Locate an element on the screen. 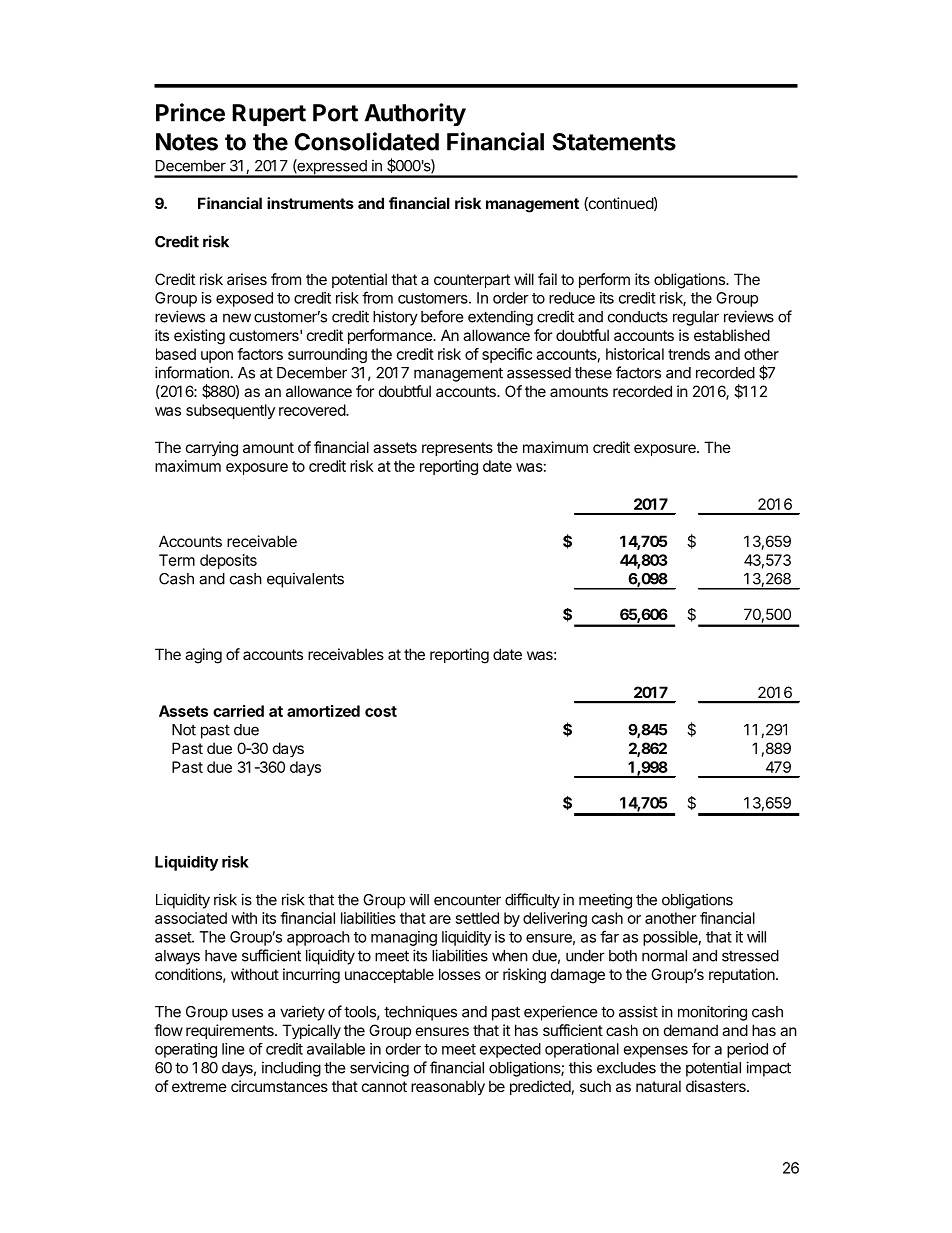 The image size is (952, 1233). Authority is located at coordinates (415, 114).
